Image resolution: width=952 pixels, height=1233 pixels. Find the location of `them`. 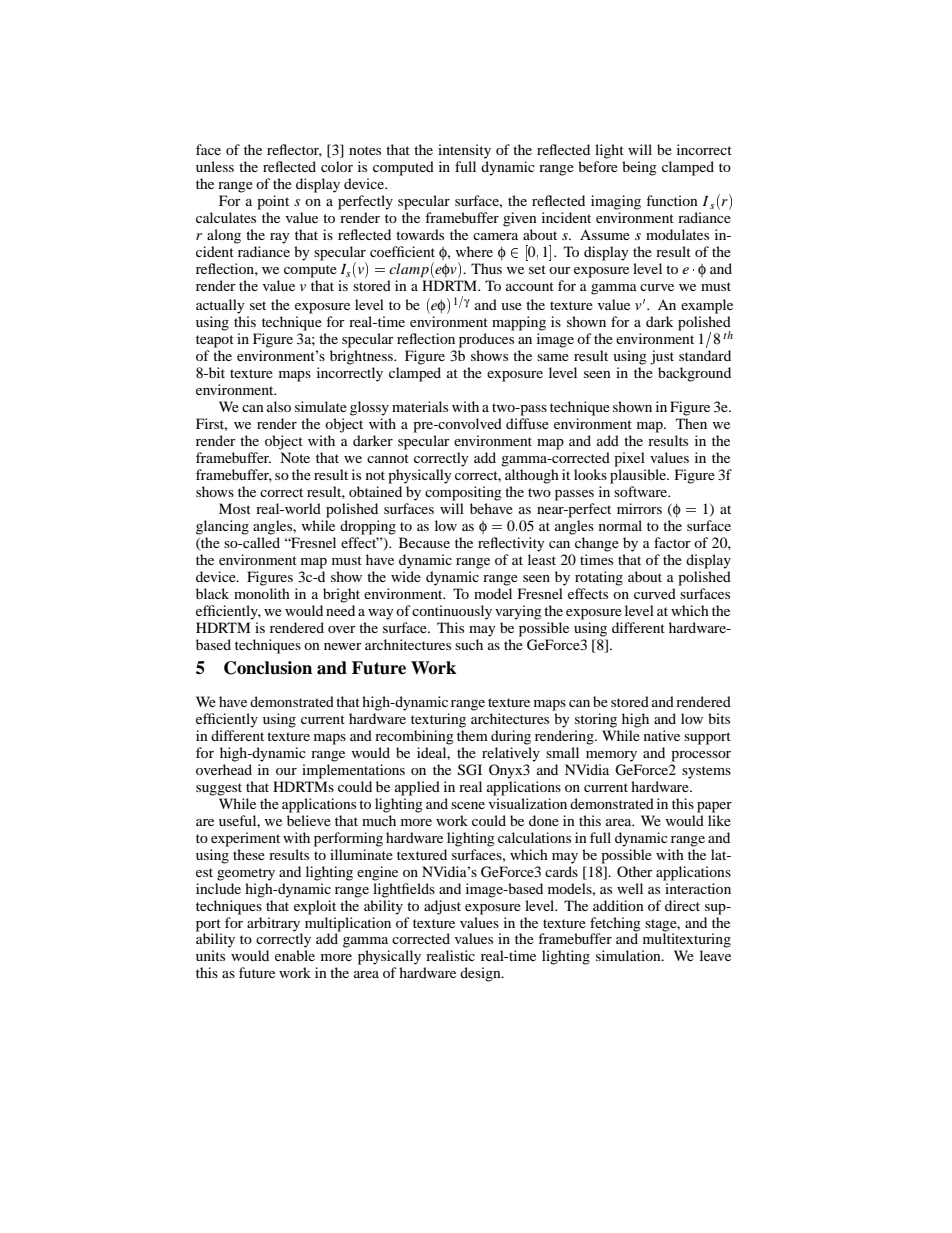

them is located at coordinates (472, 735).
